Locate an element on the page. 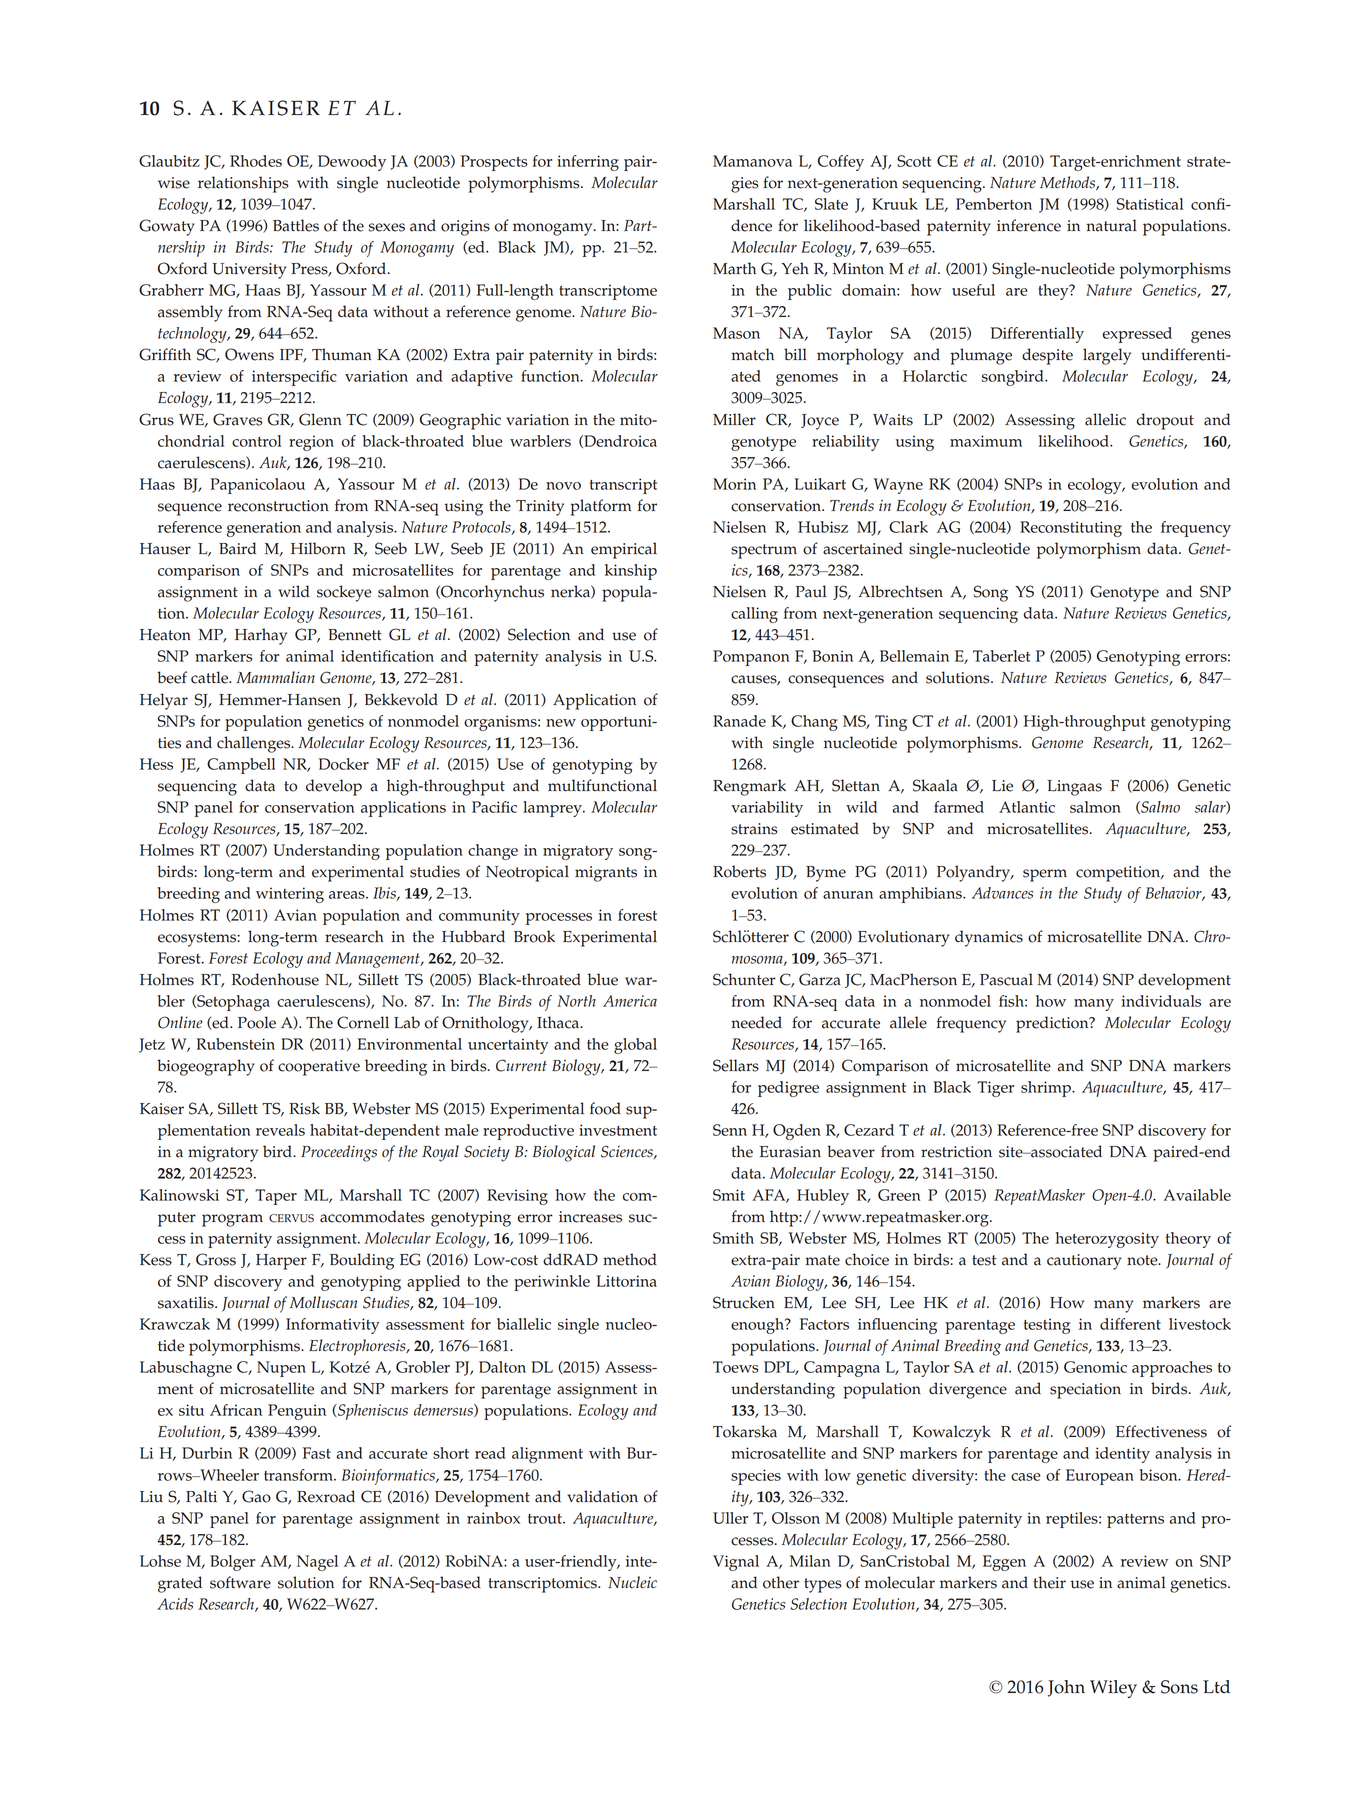 The height and width of the document is (1800, 1355). Acids is located at coordinates (175, 1604).
